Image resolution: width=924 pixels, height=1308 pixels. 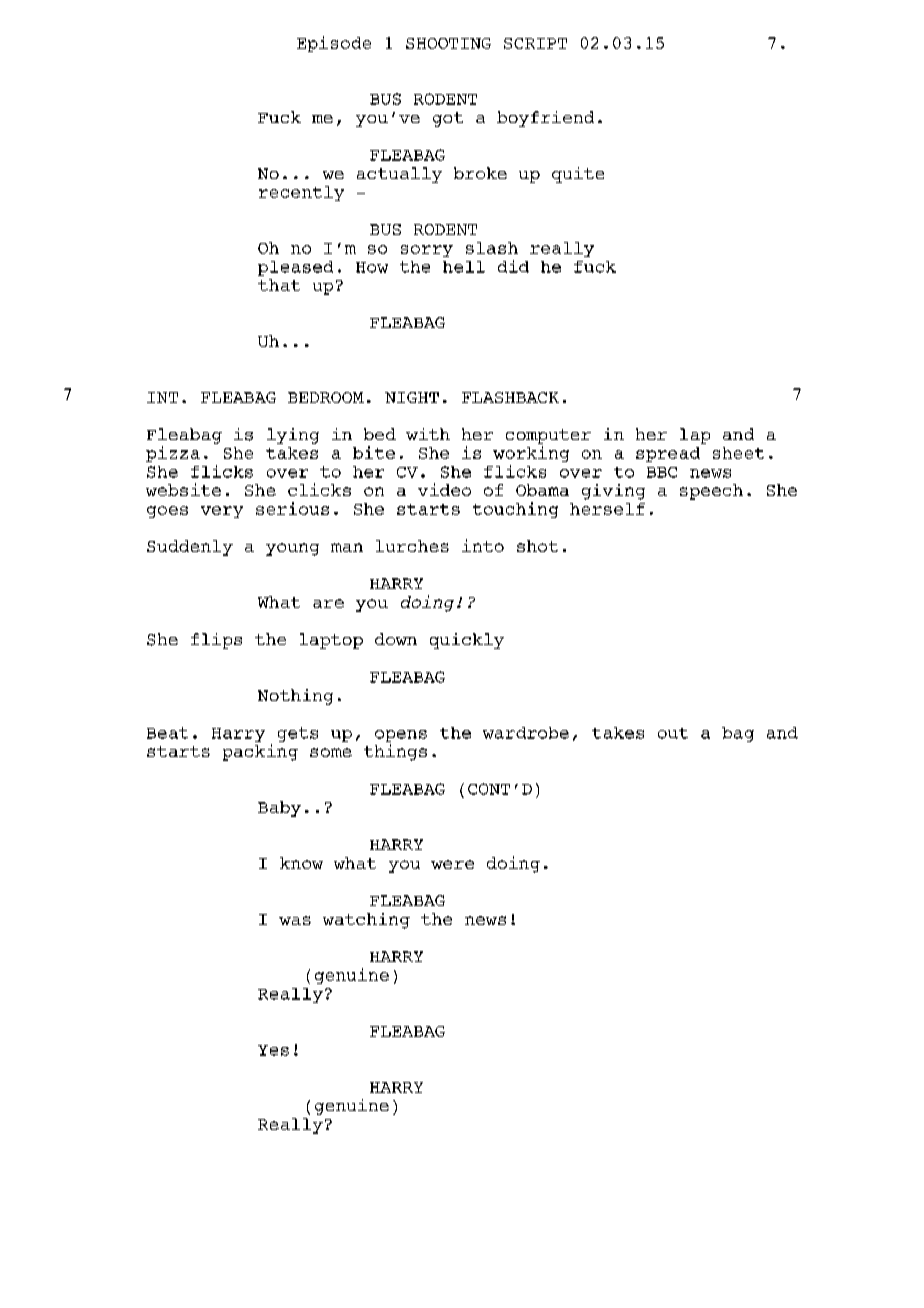 I want to click on spread, so click(x=668, y=454).
